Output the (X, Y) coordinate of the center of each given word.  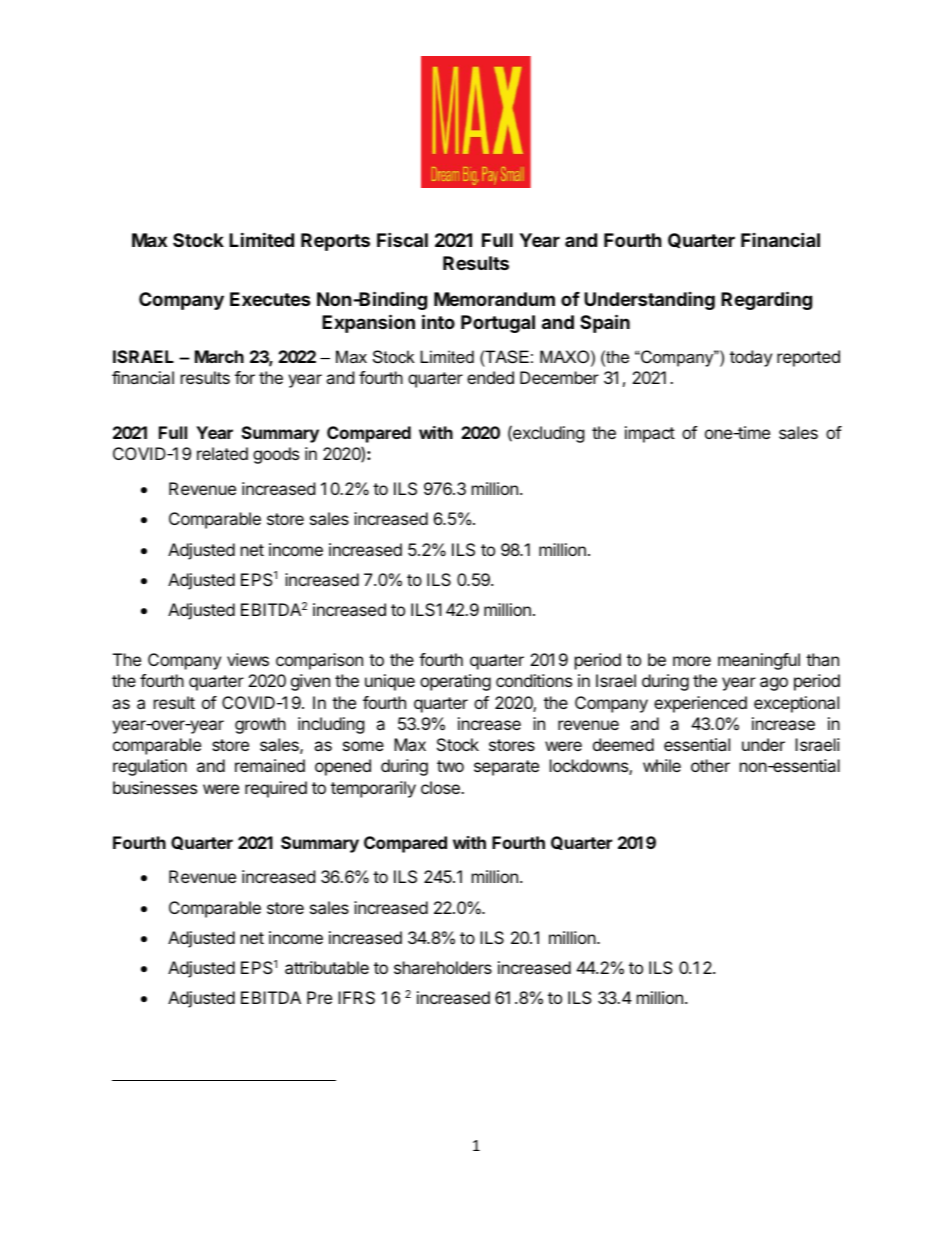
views (248, 659)
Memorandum (494, 299)
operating (455, 682)
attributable (327, 967)
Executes (270, 299)
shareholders (443, 967)
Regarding (766, 300)
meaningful (759, 661)
